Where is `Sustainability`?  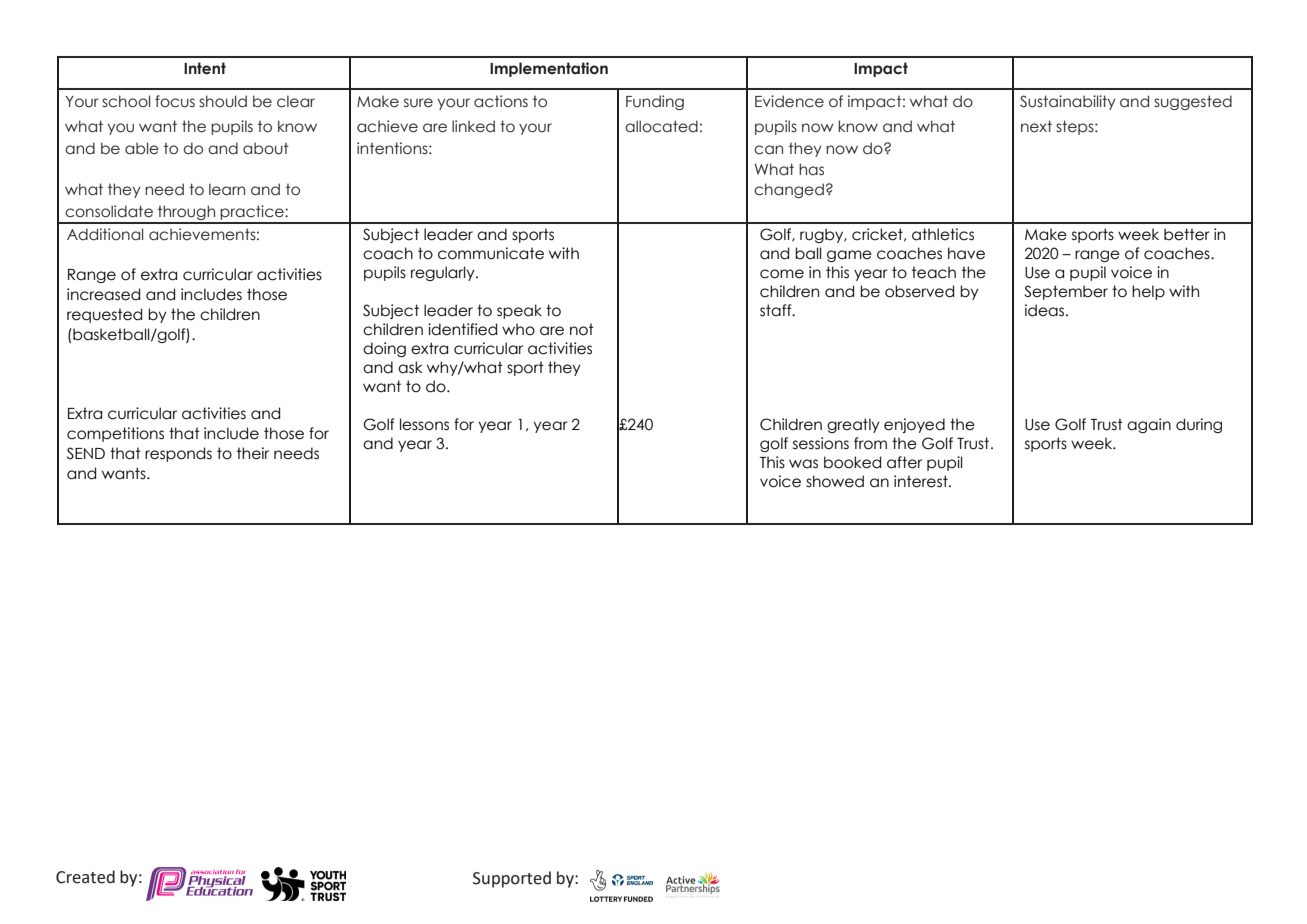
Sustainability is located at coordinates (1068, 102).
